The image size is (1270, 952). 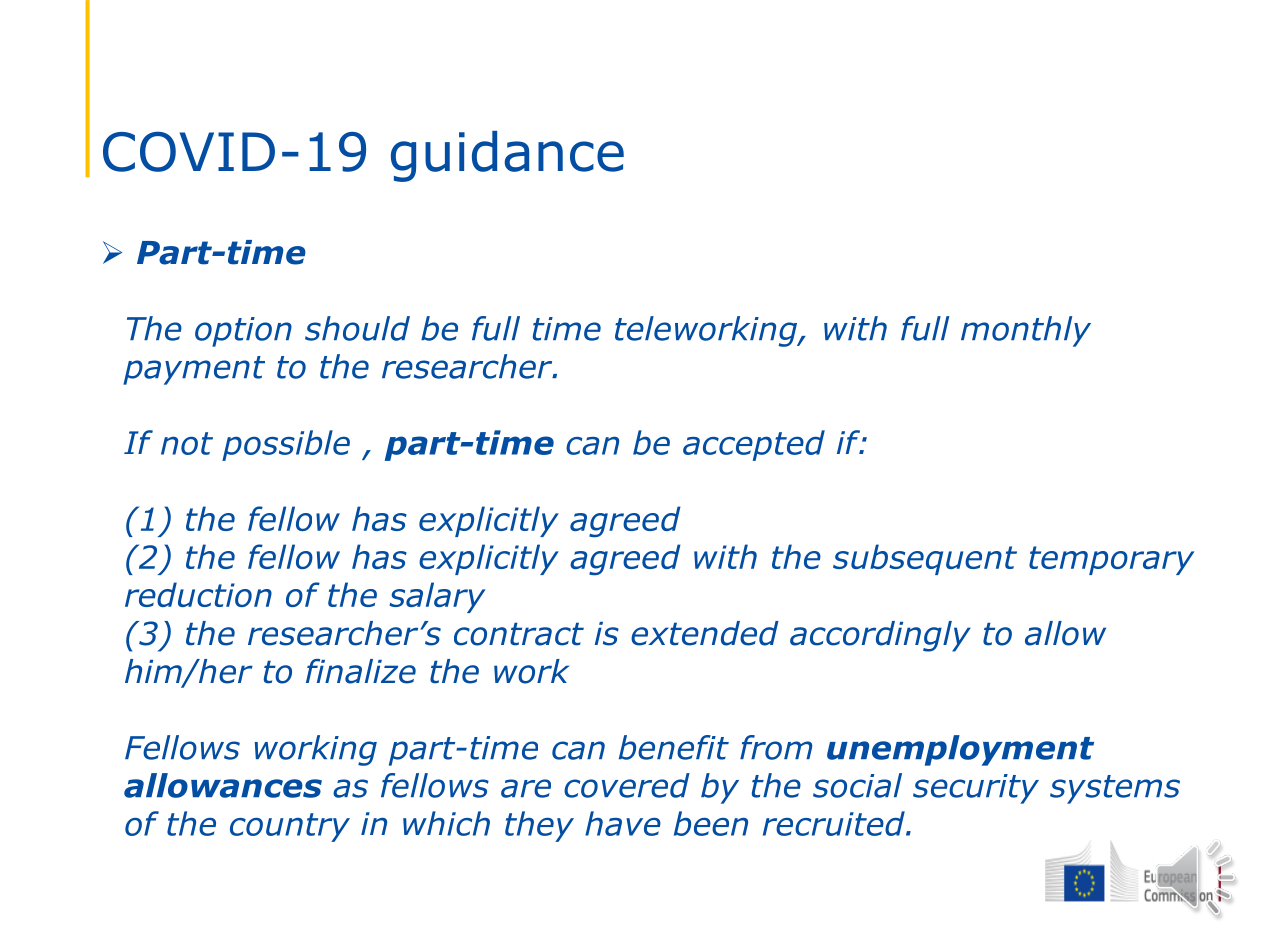 I want to click on payment, so click(x=194, y=370).
